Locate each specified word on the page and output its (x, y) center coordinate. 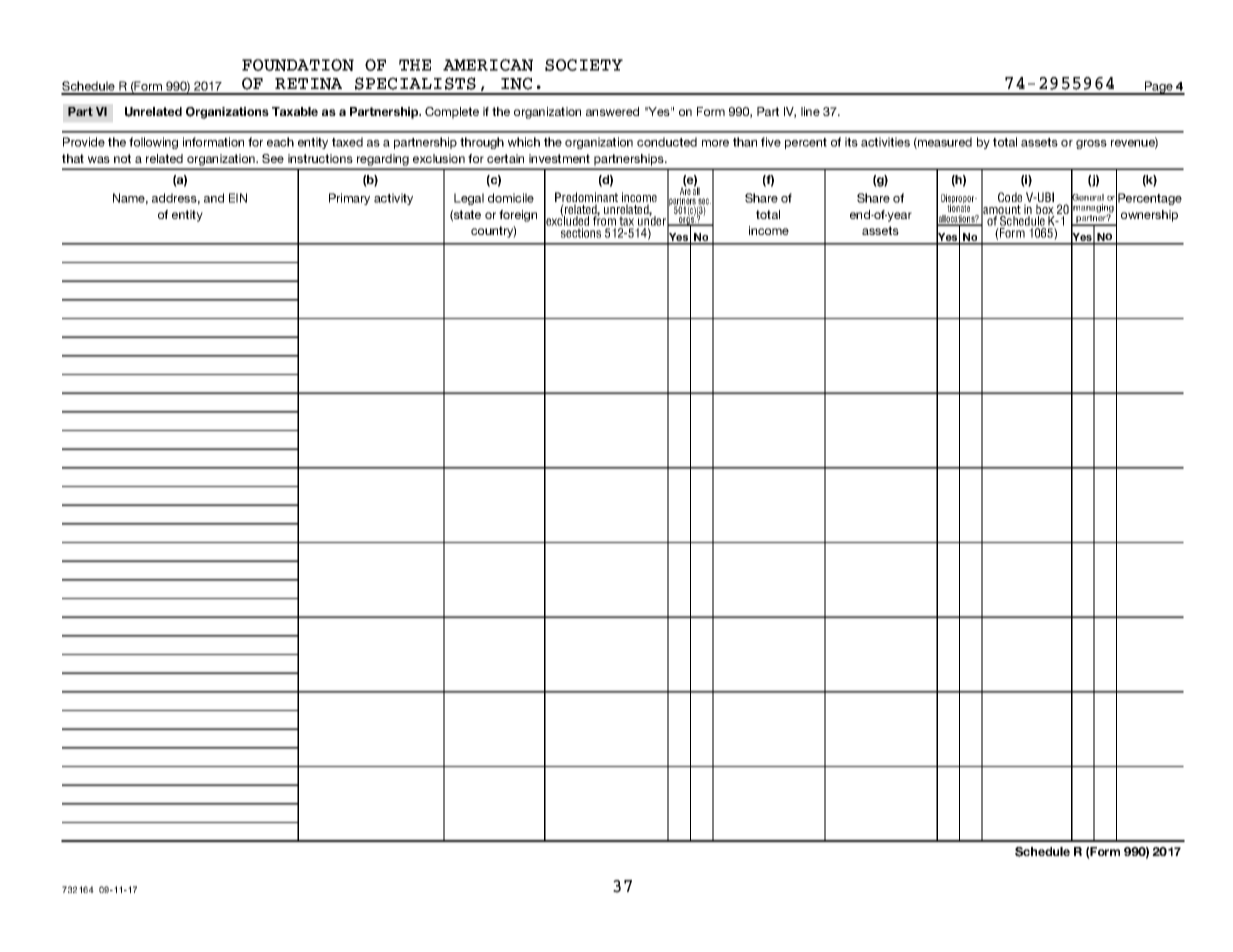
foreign (518, 216)
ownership (1149, 216)
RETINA (308, 84)
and (214, 198)
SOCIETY (584, 65)
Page (1158, 88)
